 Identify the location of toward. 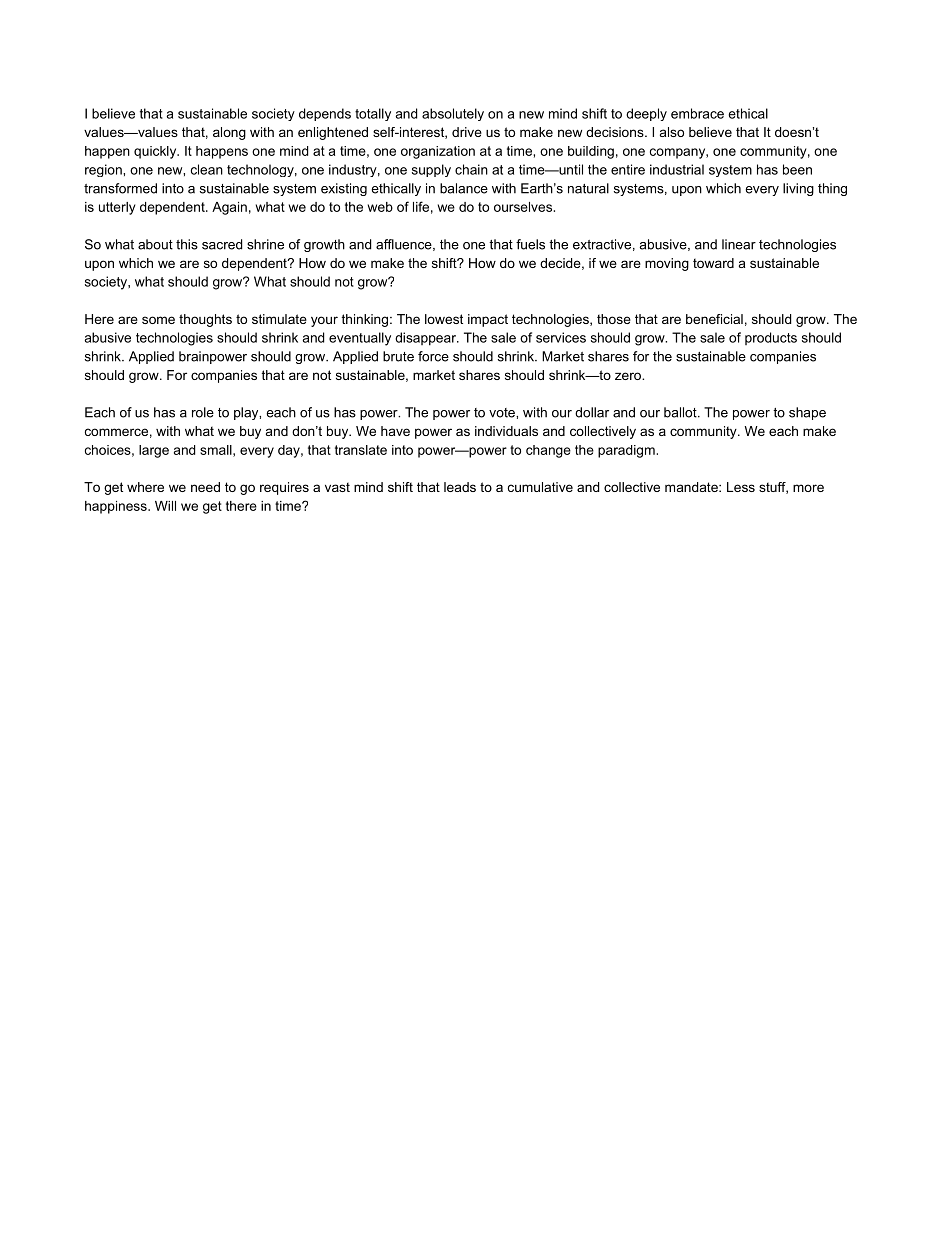
(713, 263).
